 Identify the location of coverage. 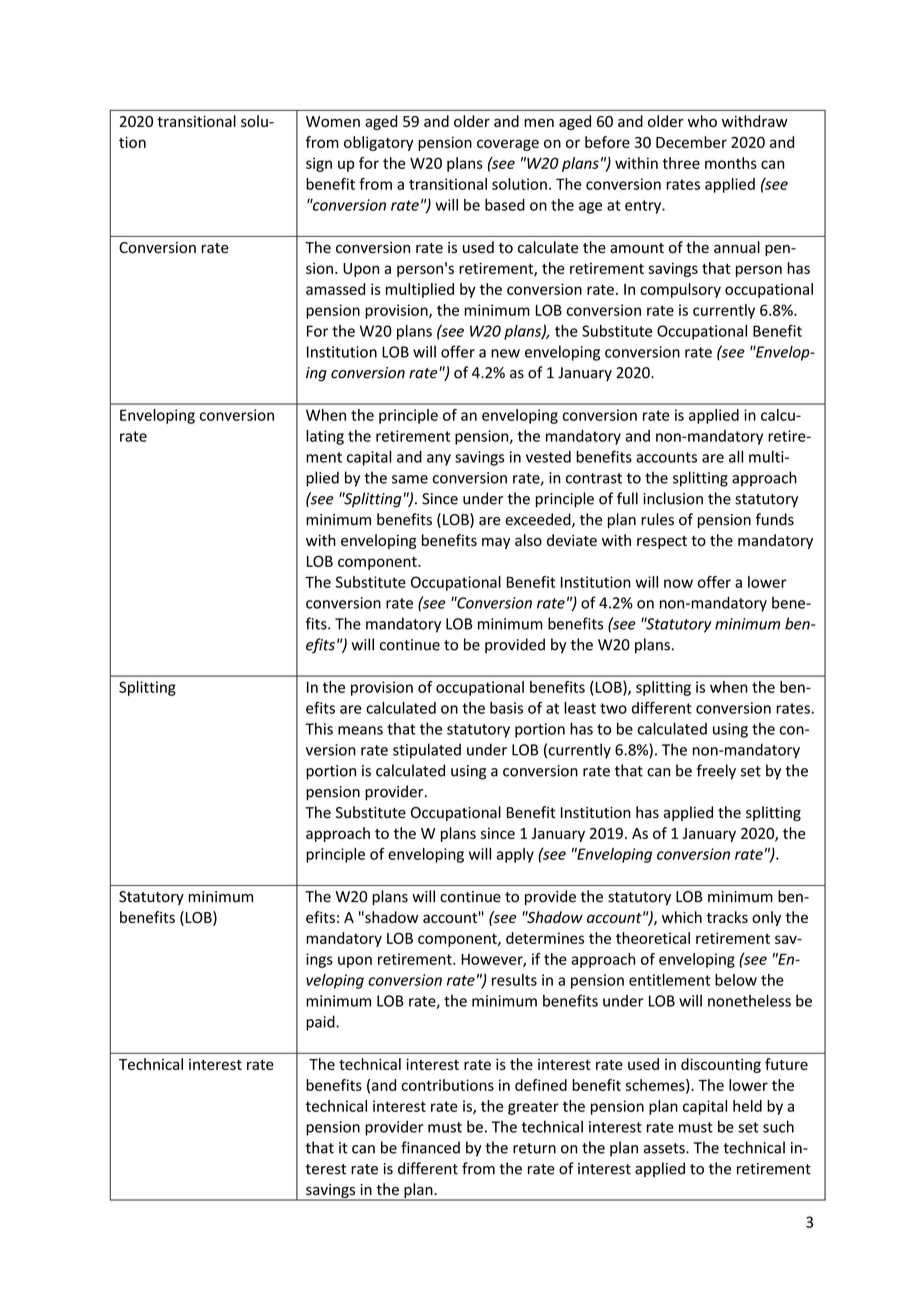
(508, 145).
